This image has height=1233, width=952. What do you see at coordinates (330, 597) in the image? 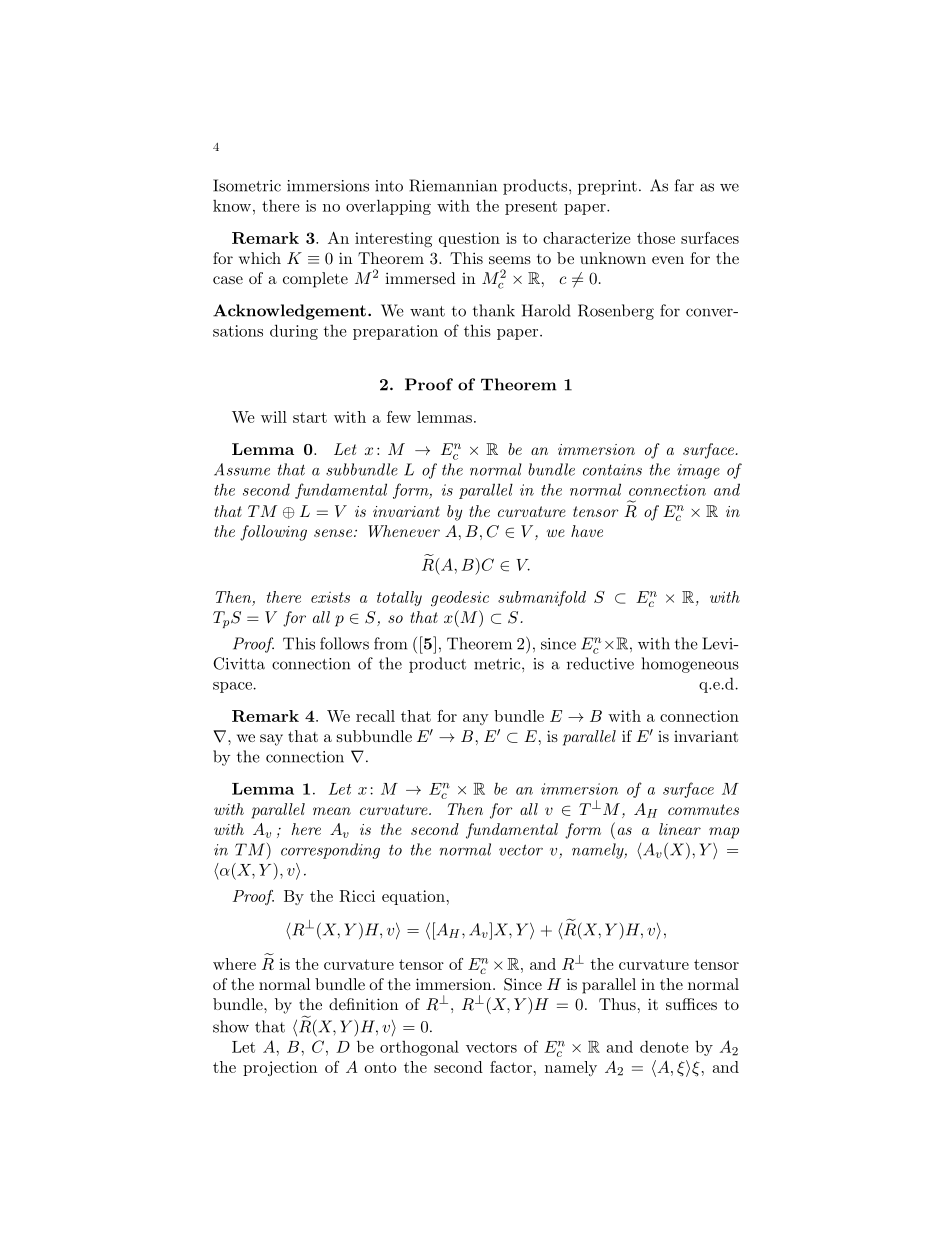
I see `exists` at bounding box center [330, 597].
